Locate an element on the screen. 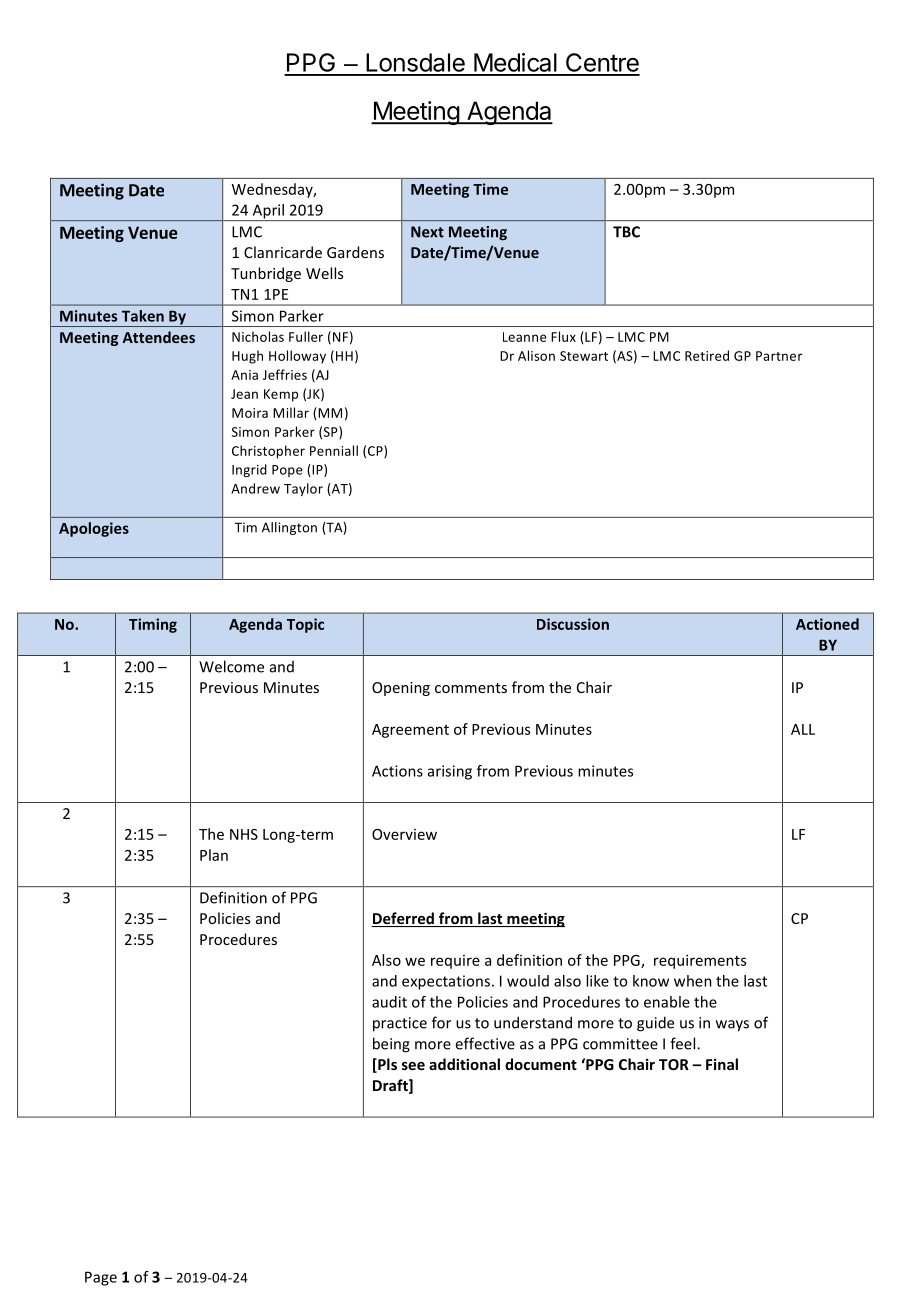 The height and width of the screenshot is (1308, 924). TBC is located at coordinates (626, 232).
